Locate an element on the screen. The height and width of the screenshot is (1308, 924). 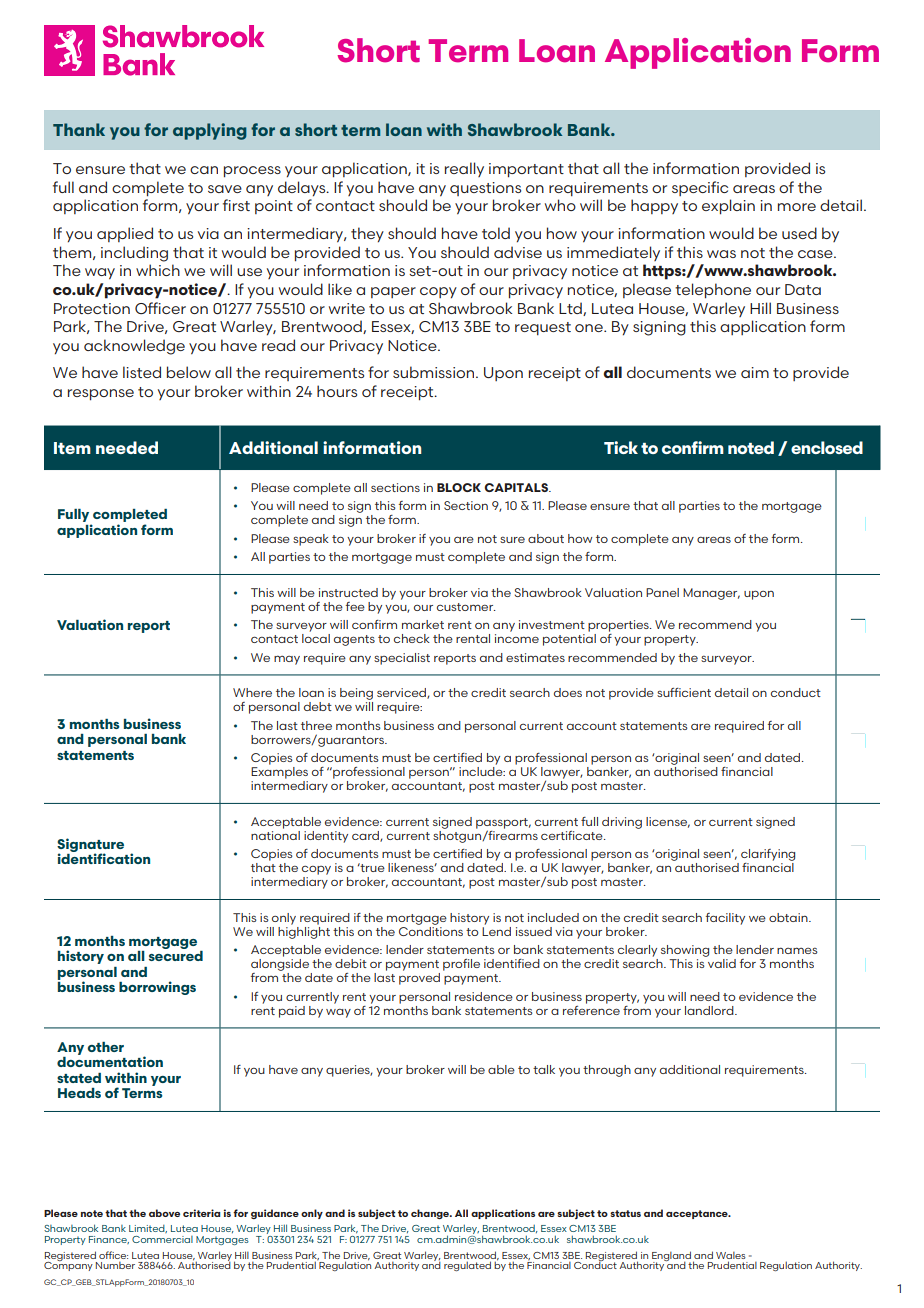
Item is located at coordinates (72, 448).
